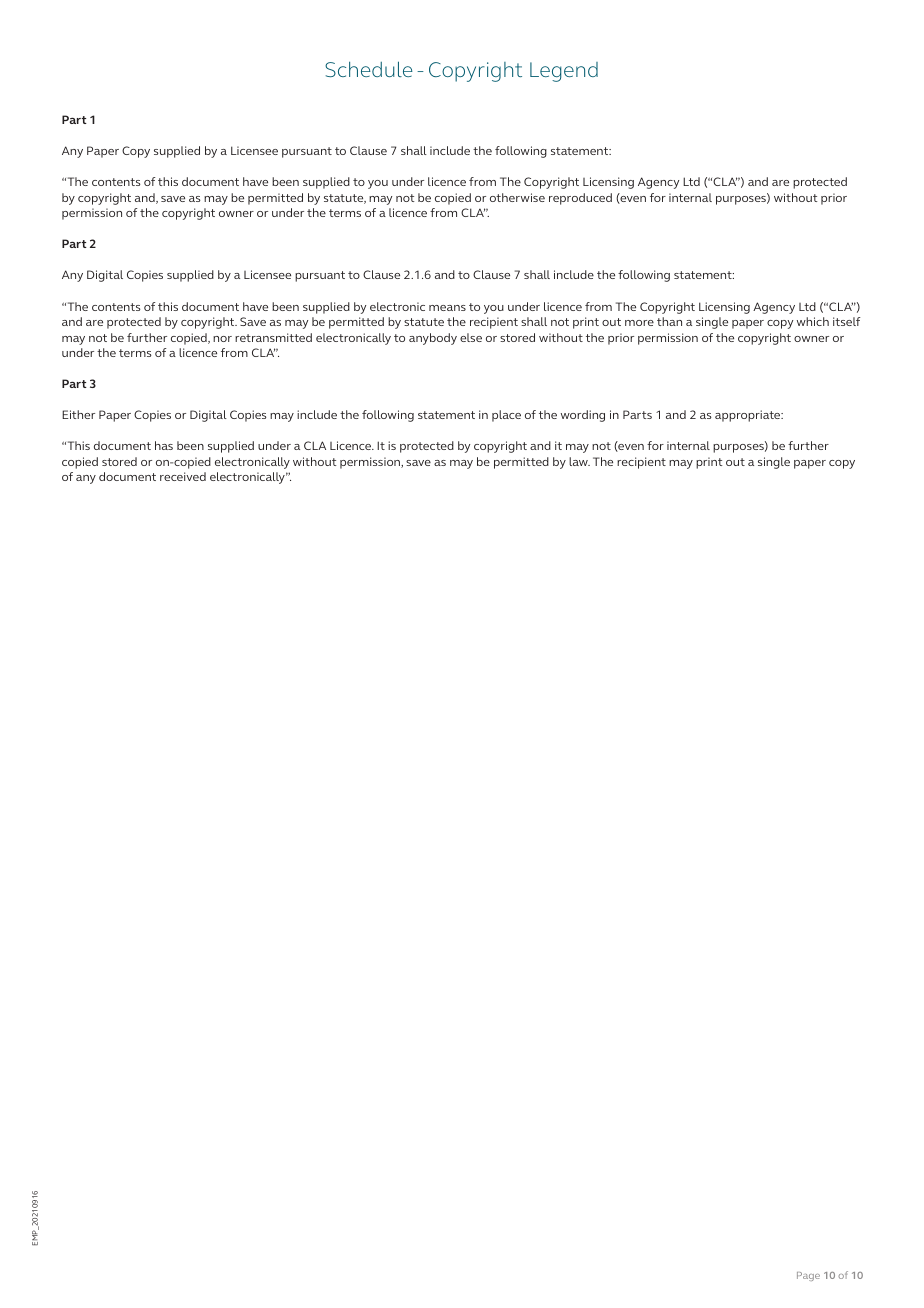  What do you see at coordinates (183, 476) in the page?
I see `received` at bounding box center [183, 476].
